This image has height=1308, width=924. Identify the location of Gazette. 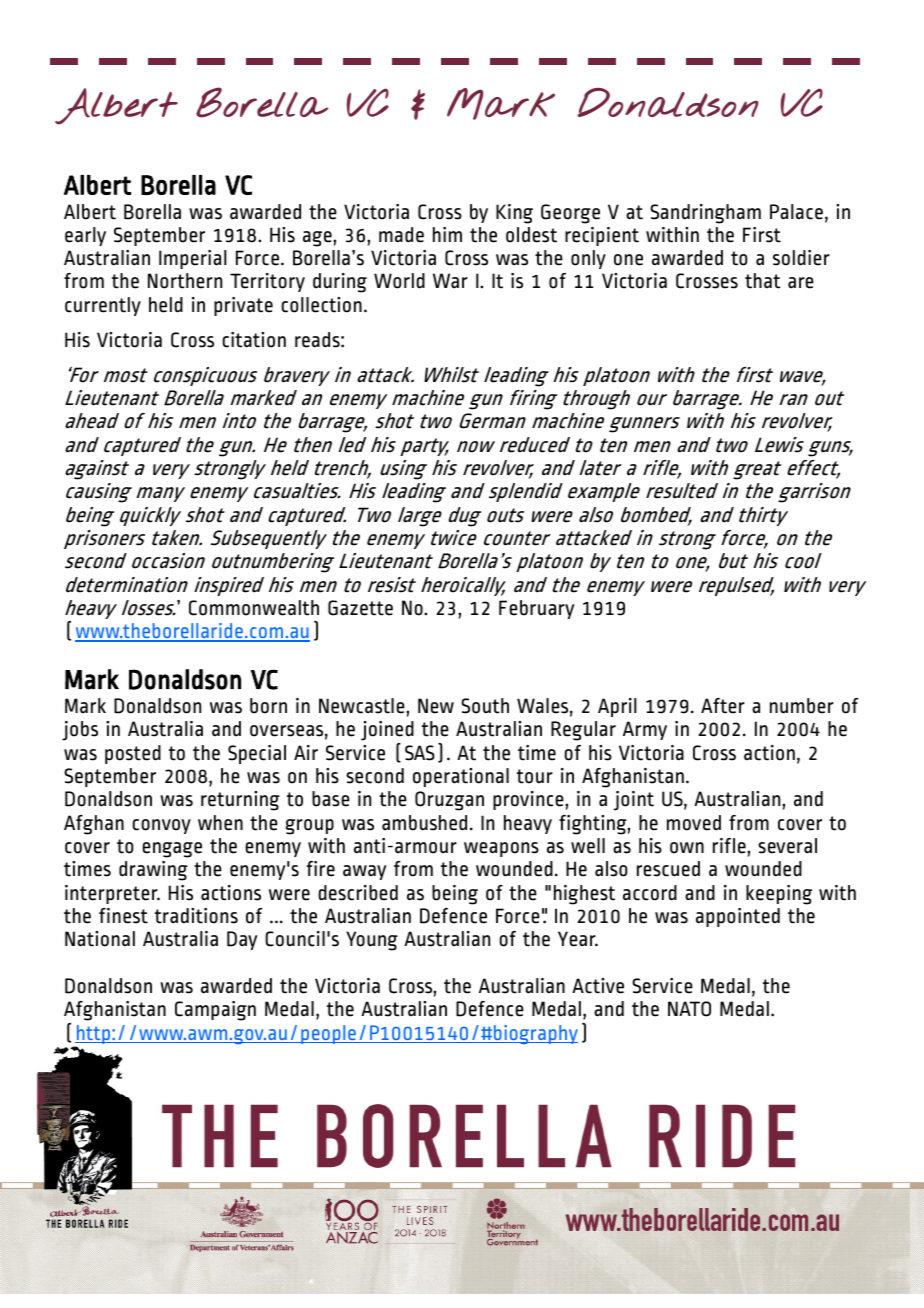
(360, 608).
